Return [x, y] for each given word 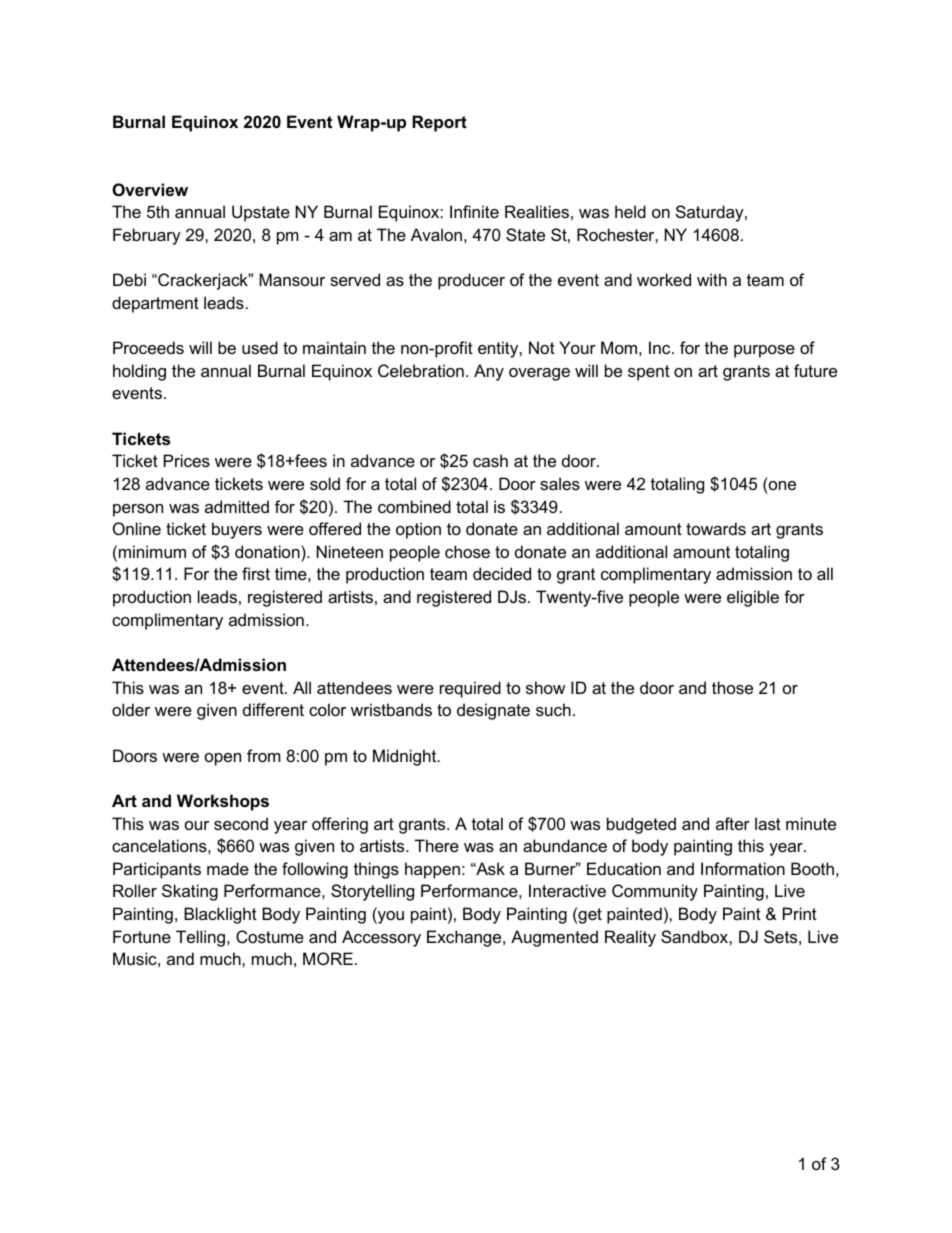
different [273, 709]
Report [439, 123]
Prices [187, 460]
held [630, 211]
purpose [764, 351]
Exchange [465, 938]
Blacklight [220, 915]
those [732, 687]
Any [489, 372]
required [470, 689]
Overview [150, 189]
